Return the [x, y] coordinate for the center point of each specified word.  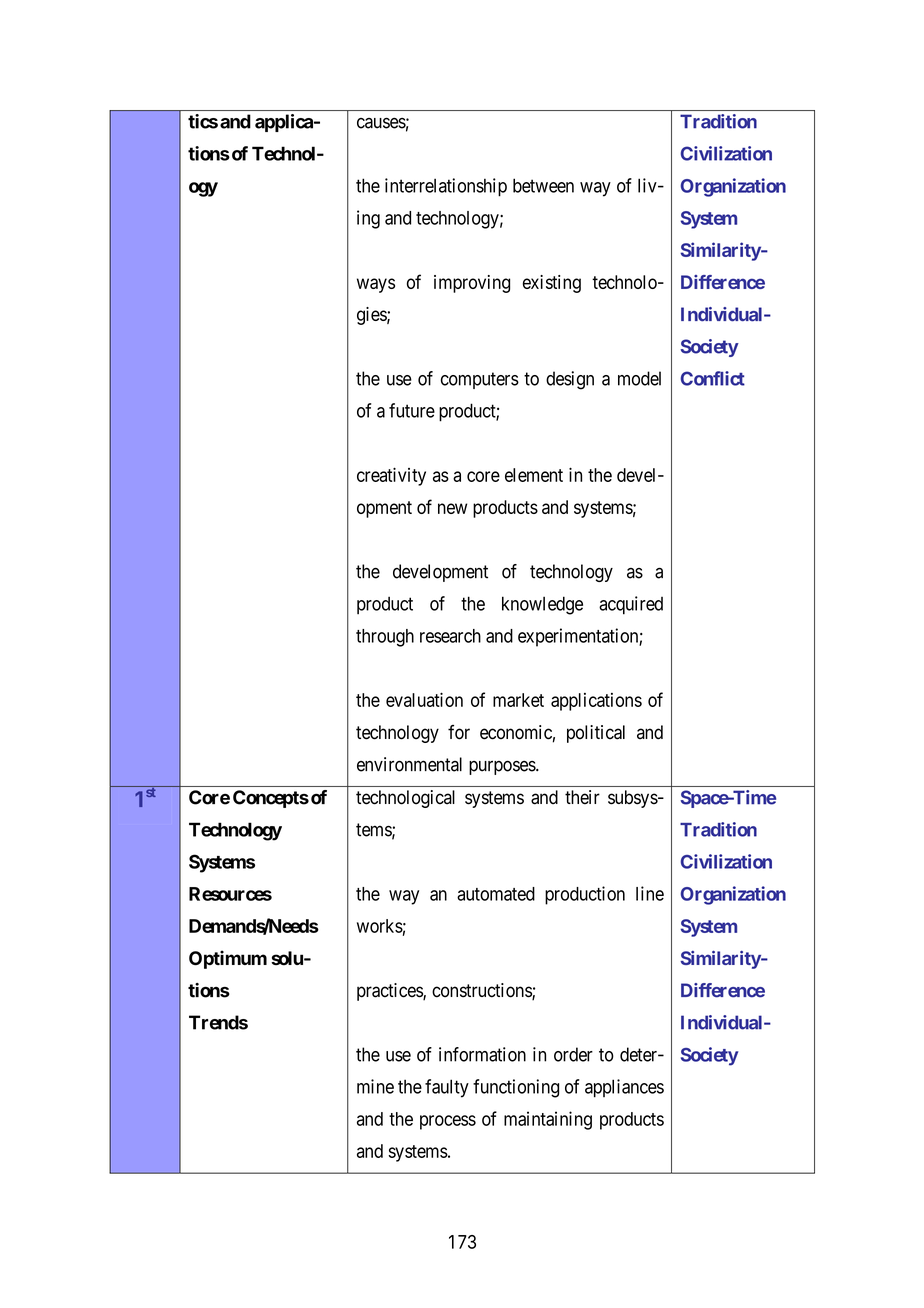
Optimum [228, 959]
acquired [631, 605]
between [543, 185]
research [450, 636]
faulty [447, 1088]
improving [472, 284]
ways [376, 285]
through [385, 638]
